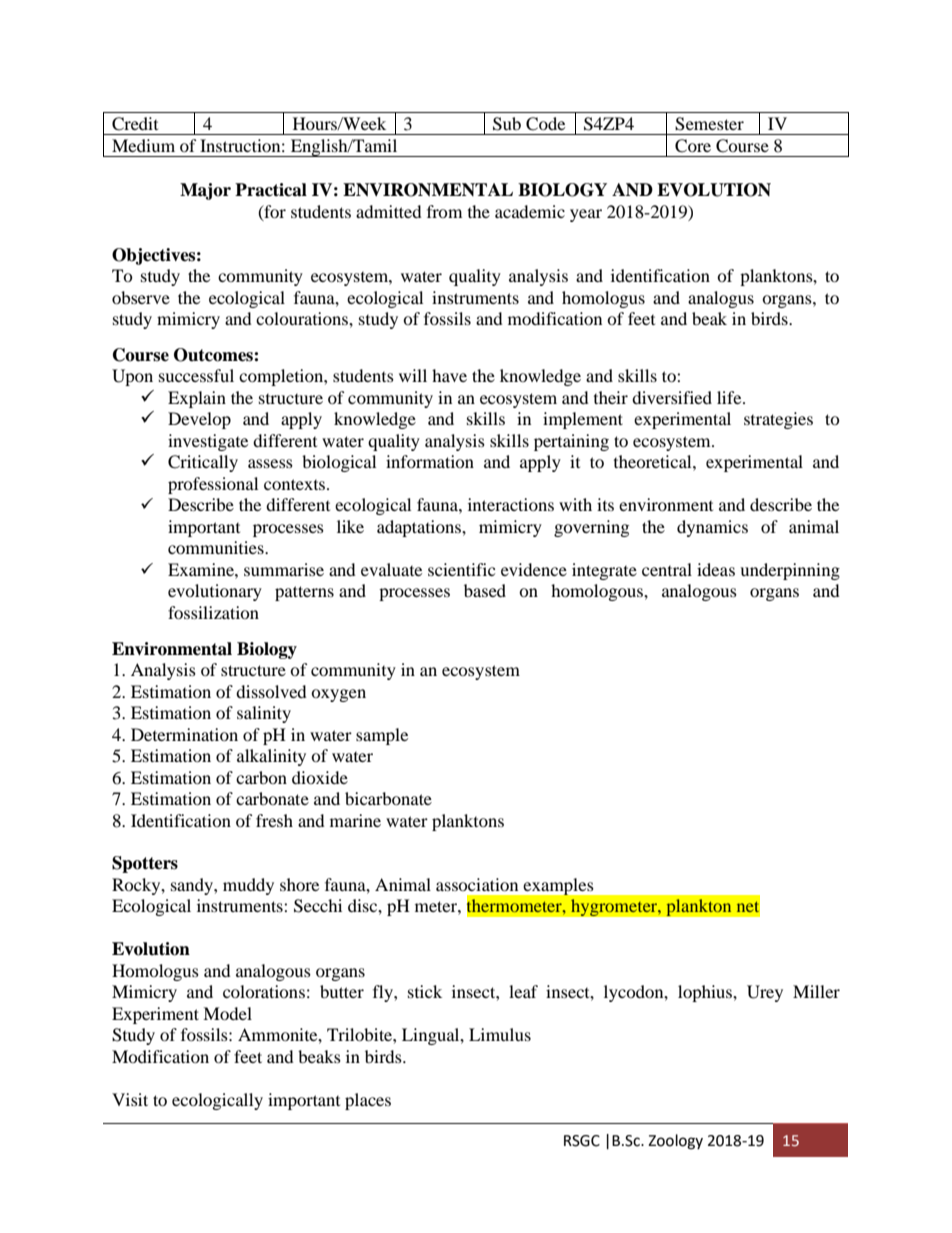  Describe the element at coordinates (507, 124) in the screenshot. I see `Sub` at that location.
